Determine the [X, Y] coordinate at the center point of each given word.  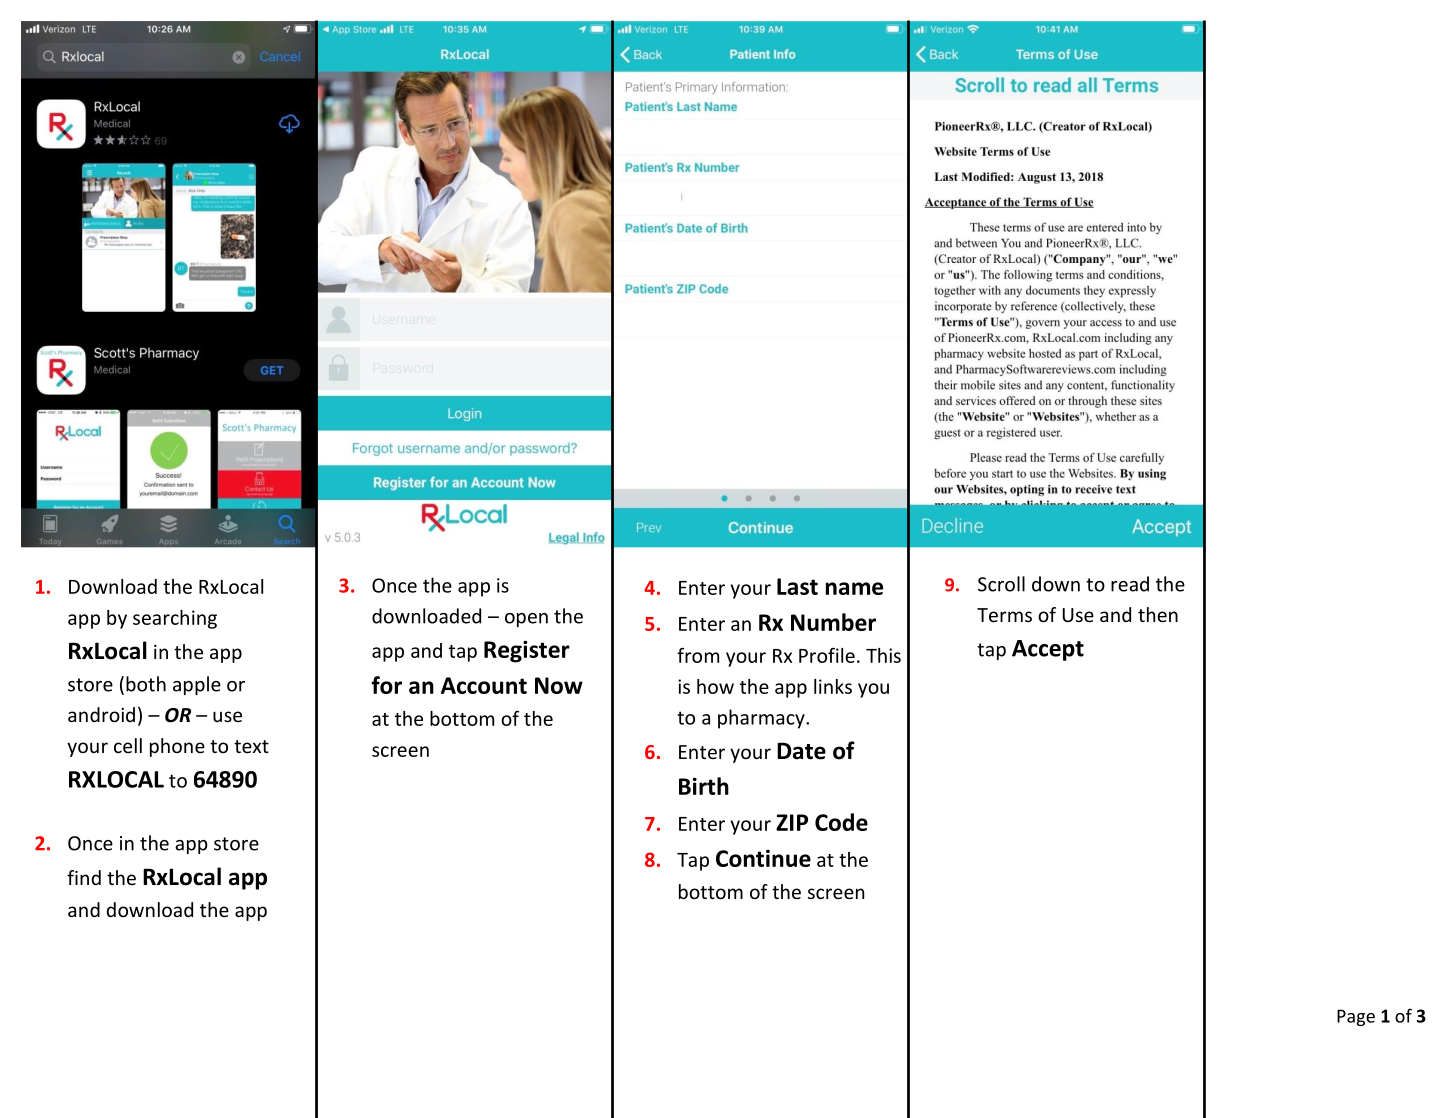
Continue [763, 858]
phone [177, 747]
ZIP [792, 822]
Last [797, 586]
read [1130, 584]
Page [1356, 1017]
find [84, 877]
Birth [704, 786]
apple [197, 685]
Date [801, 751]
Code [841, 822]
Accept [1048, 650]
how [715, 686]
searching [175, 619]
